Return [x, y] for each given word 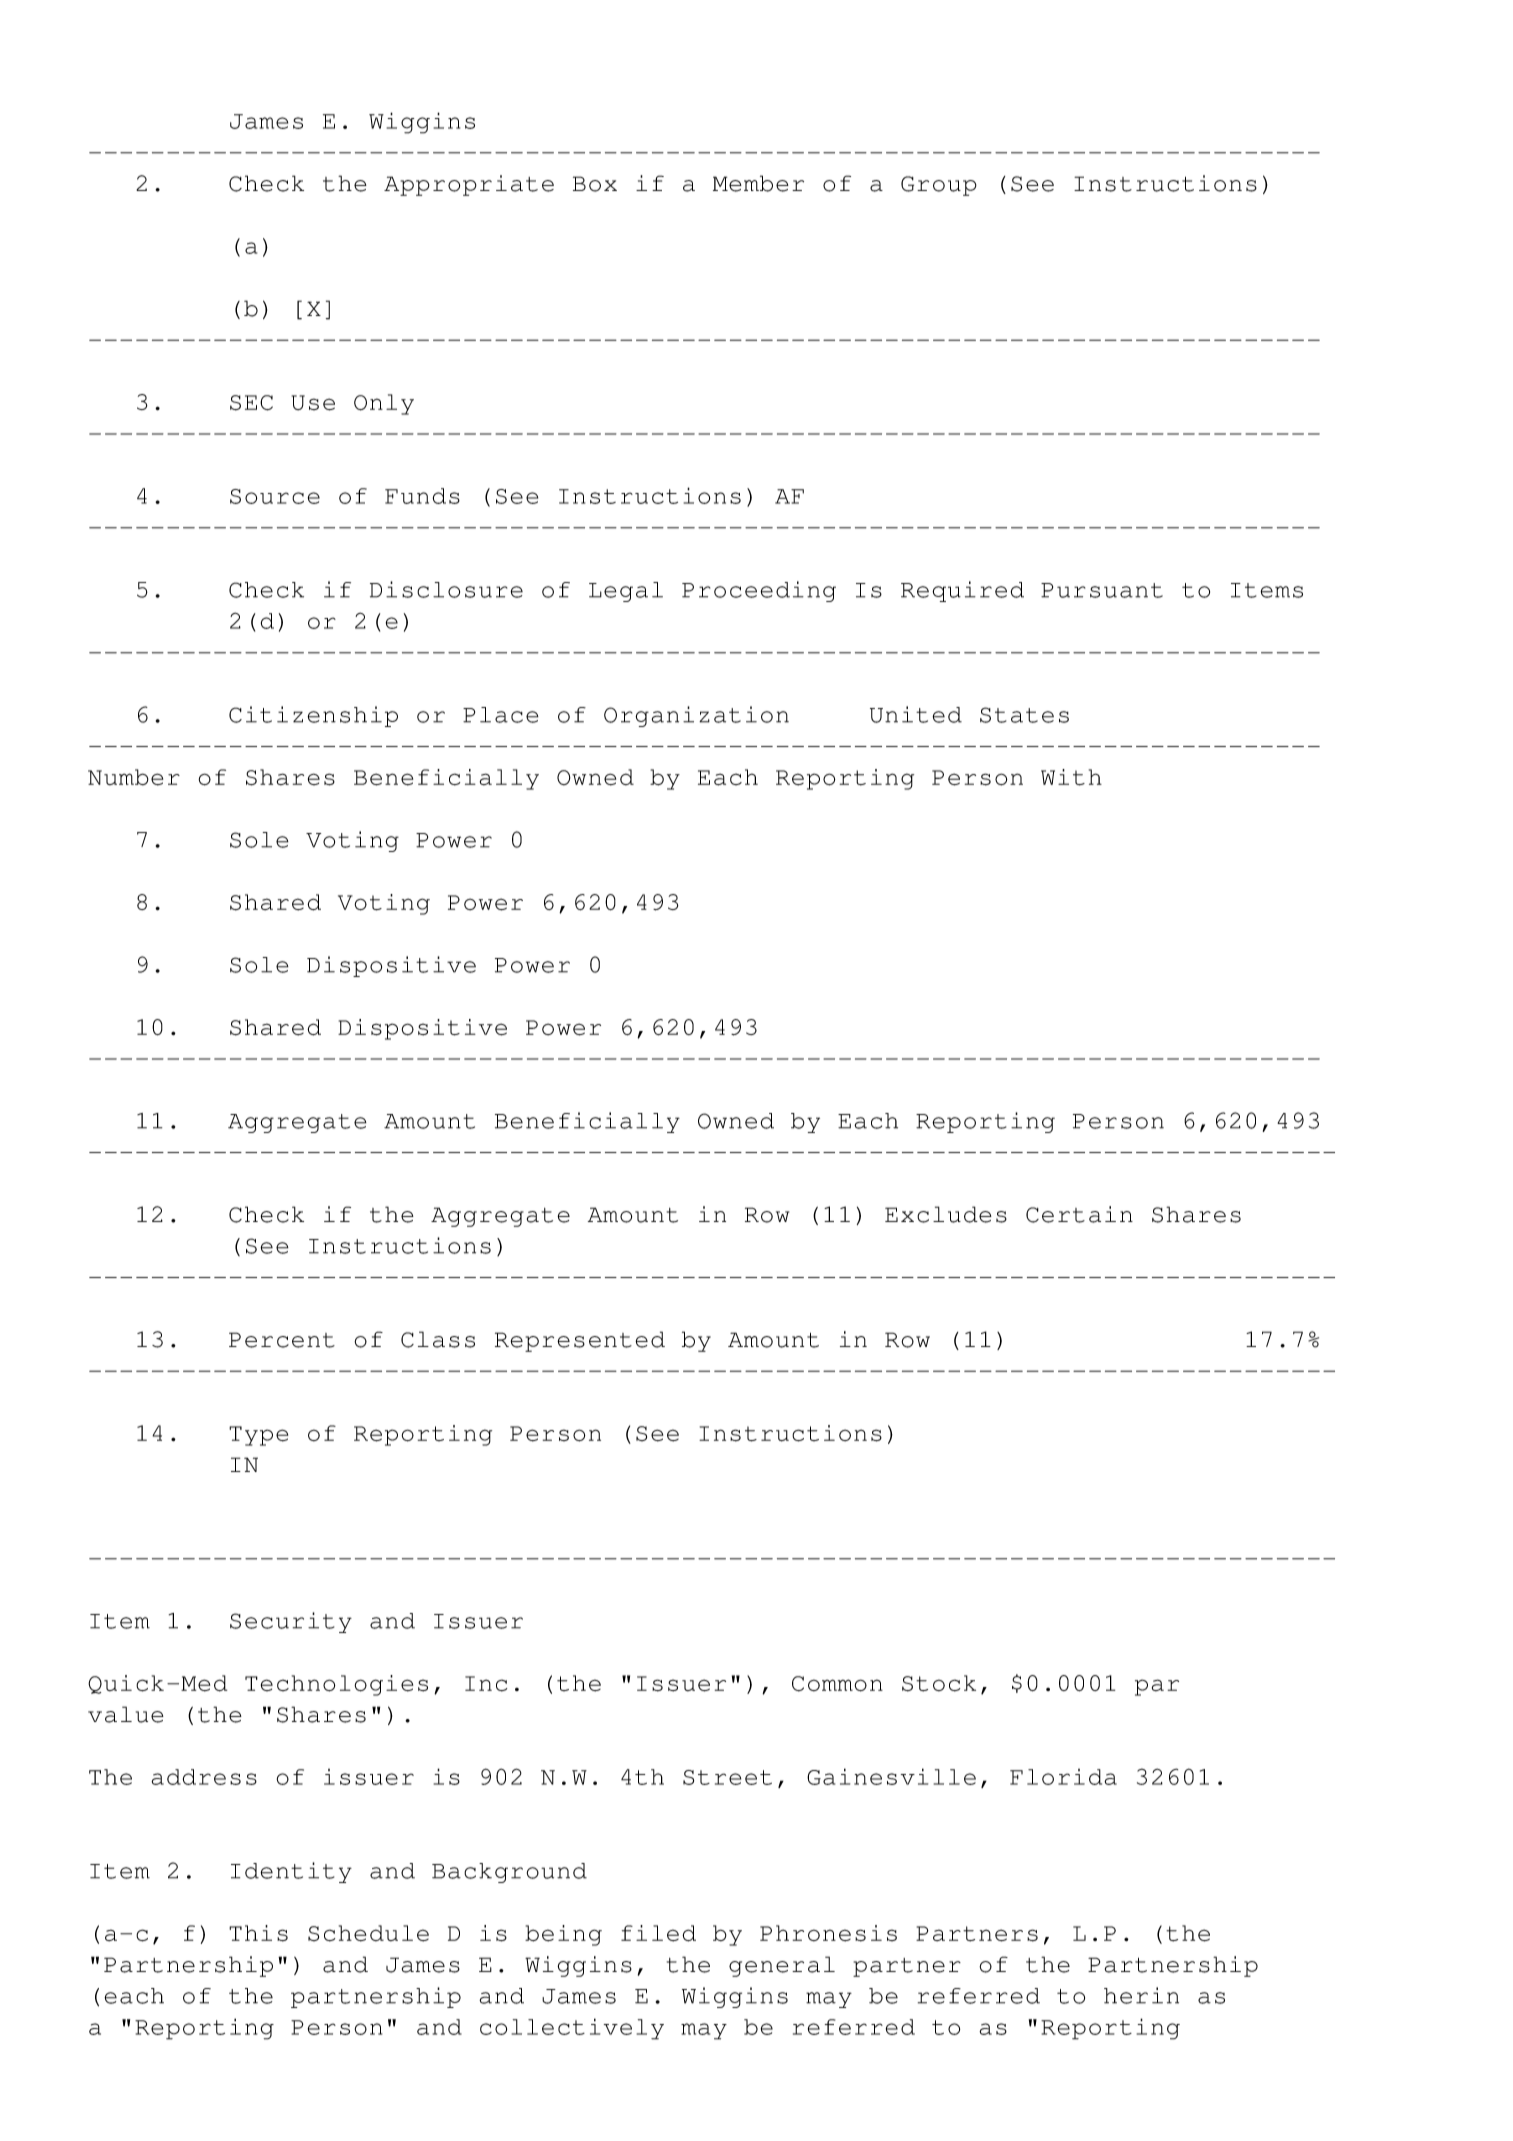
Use [313, 403]
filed [658, 1933]
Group [939, 186]
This [258, 1933]
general [782, 1966]
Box [595, 184]
